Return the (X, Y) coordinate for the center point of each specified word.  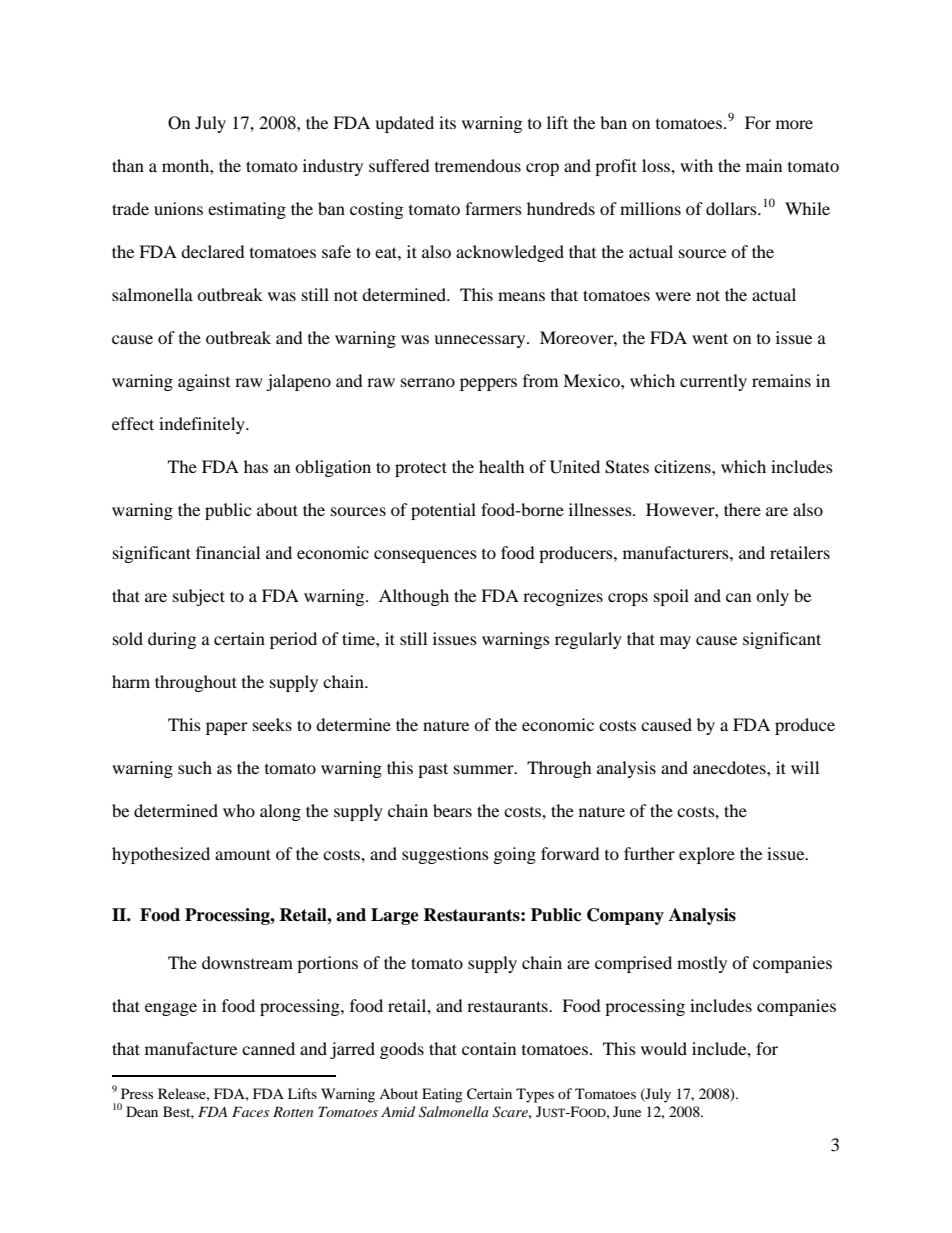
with (696, 165)
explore (707, 855)
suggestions (445, 855)
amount (243, 854)
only (772, 597)
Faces (250, 1111)
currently (713, 382)
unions (178, 208)
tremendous (478, 165)
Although (414, 597)
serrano (428, 382)
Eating (442, 1095)
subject (199, 597)
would (664, 1048)
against (204, 382)
